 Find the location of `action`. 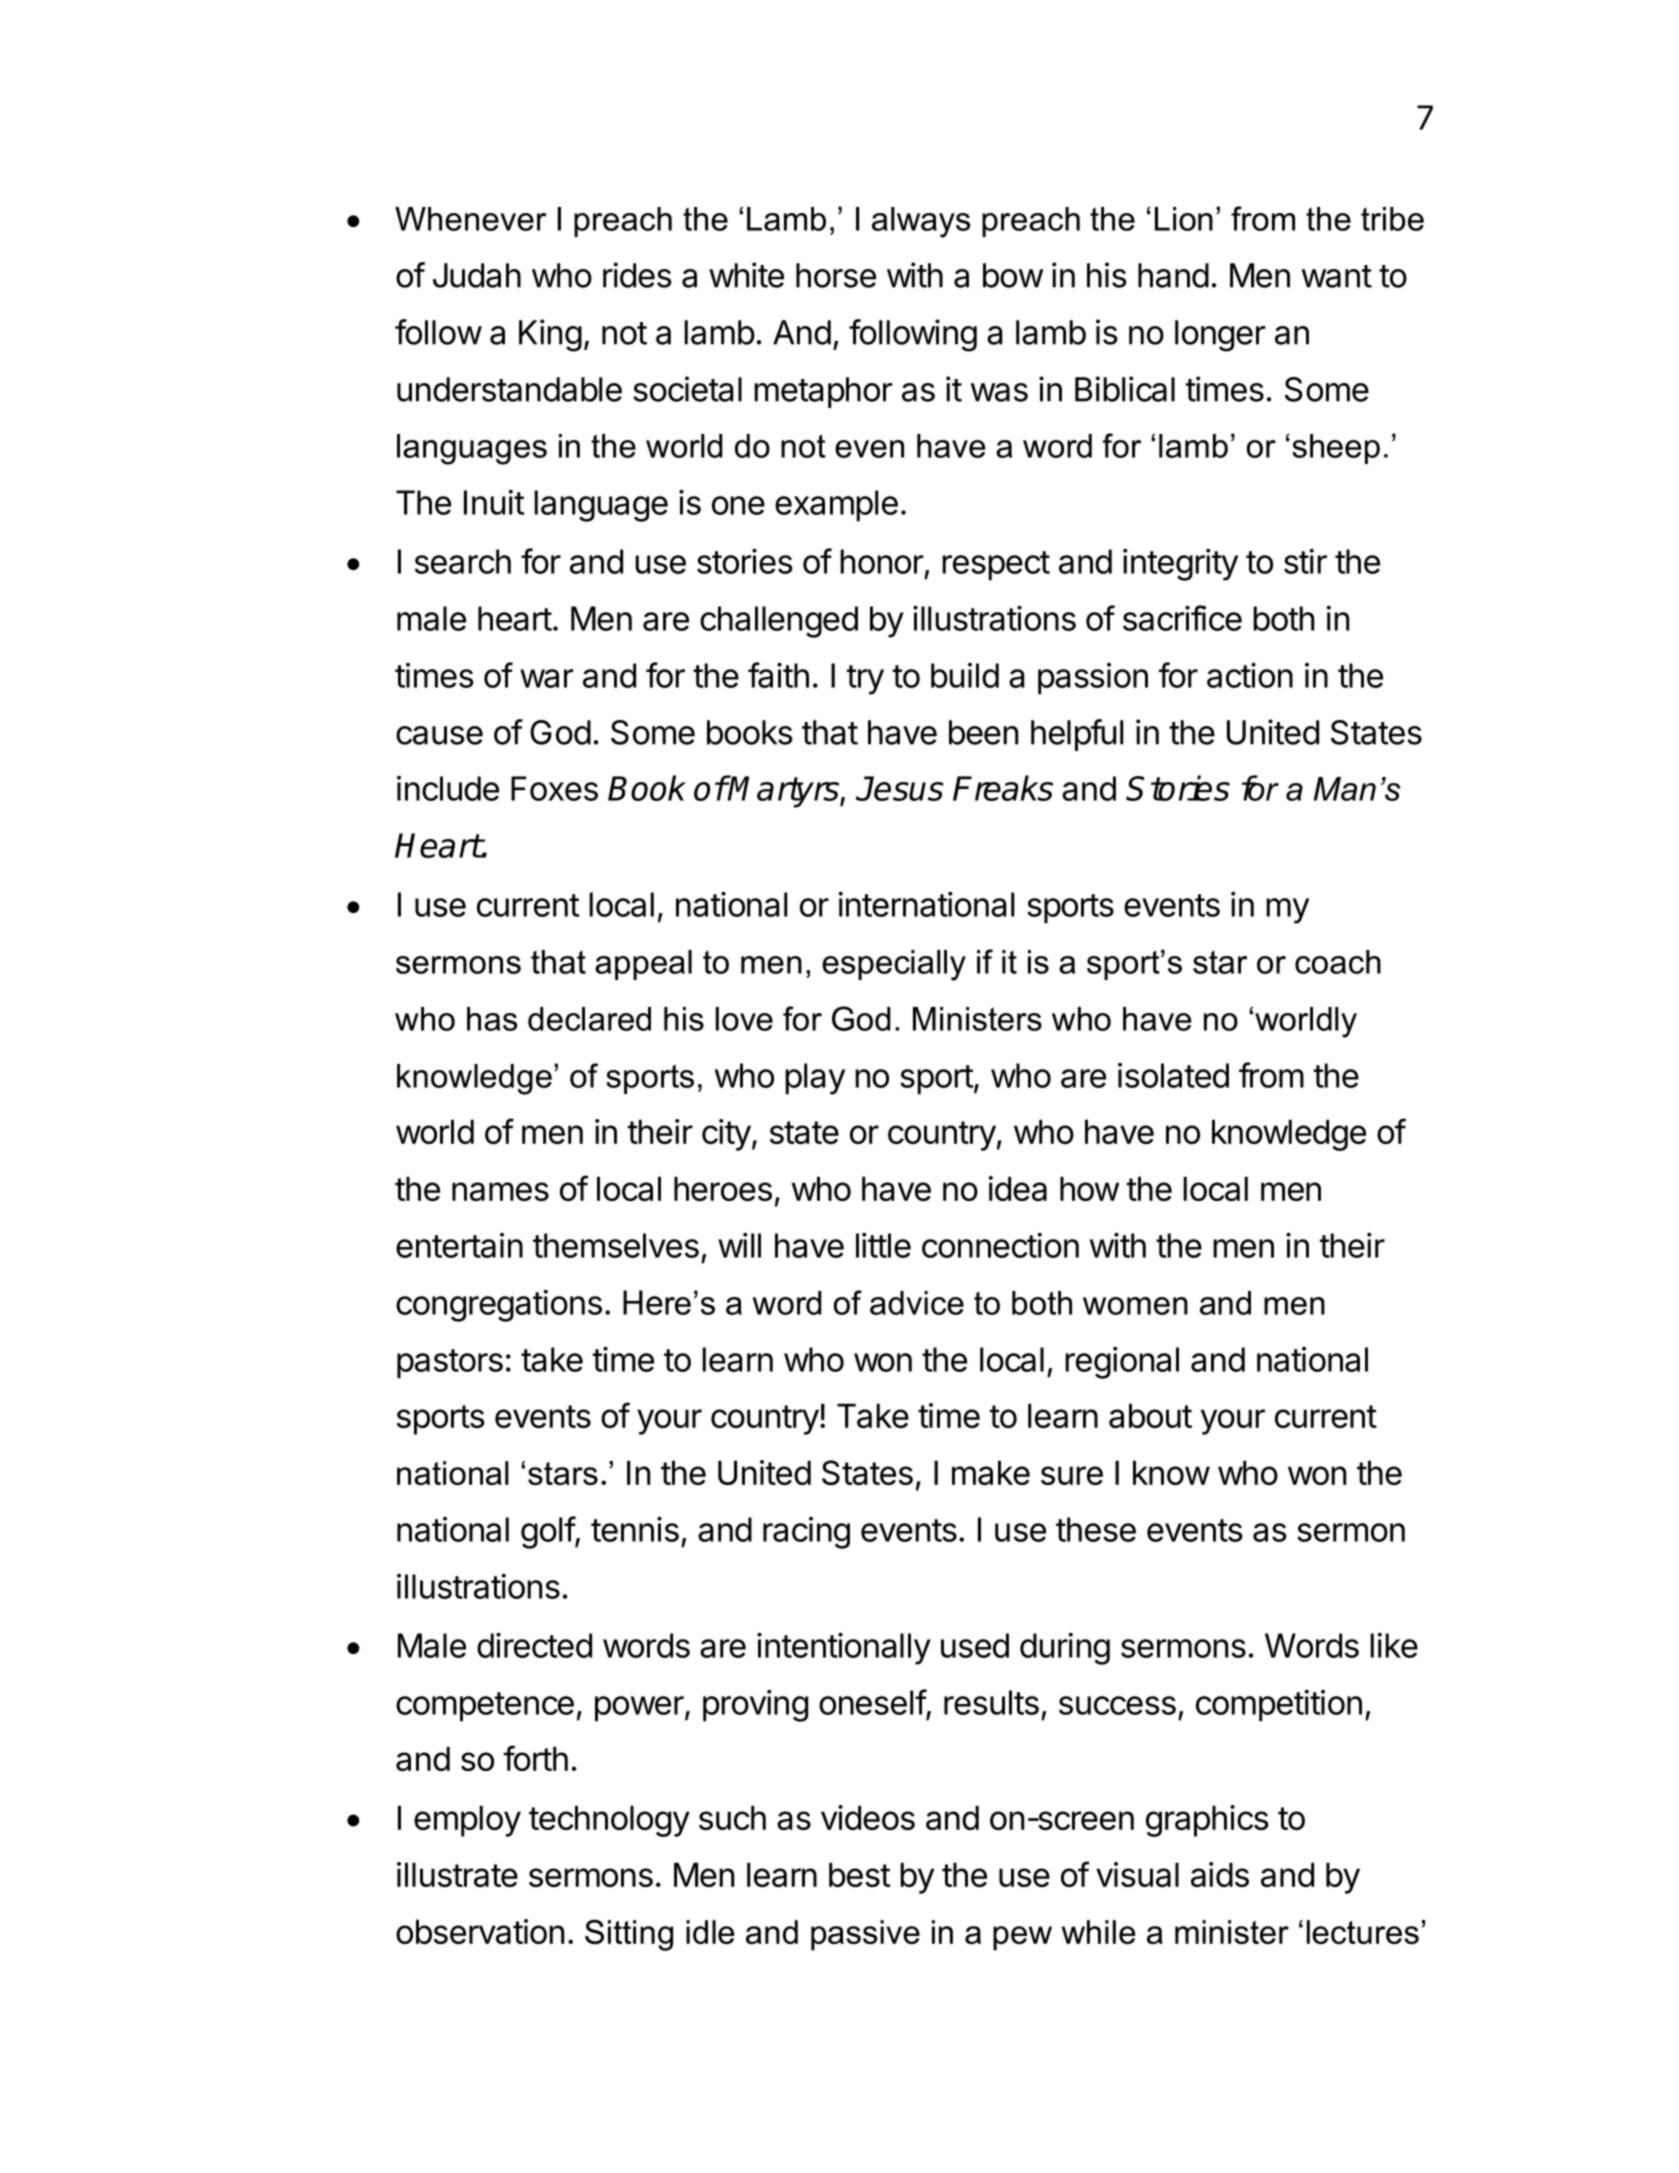

action is located at coordinates (1250, 675).
